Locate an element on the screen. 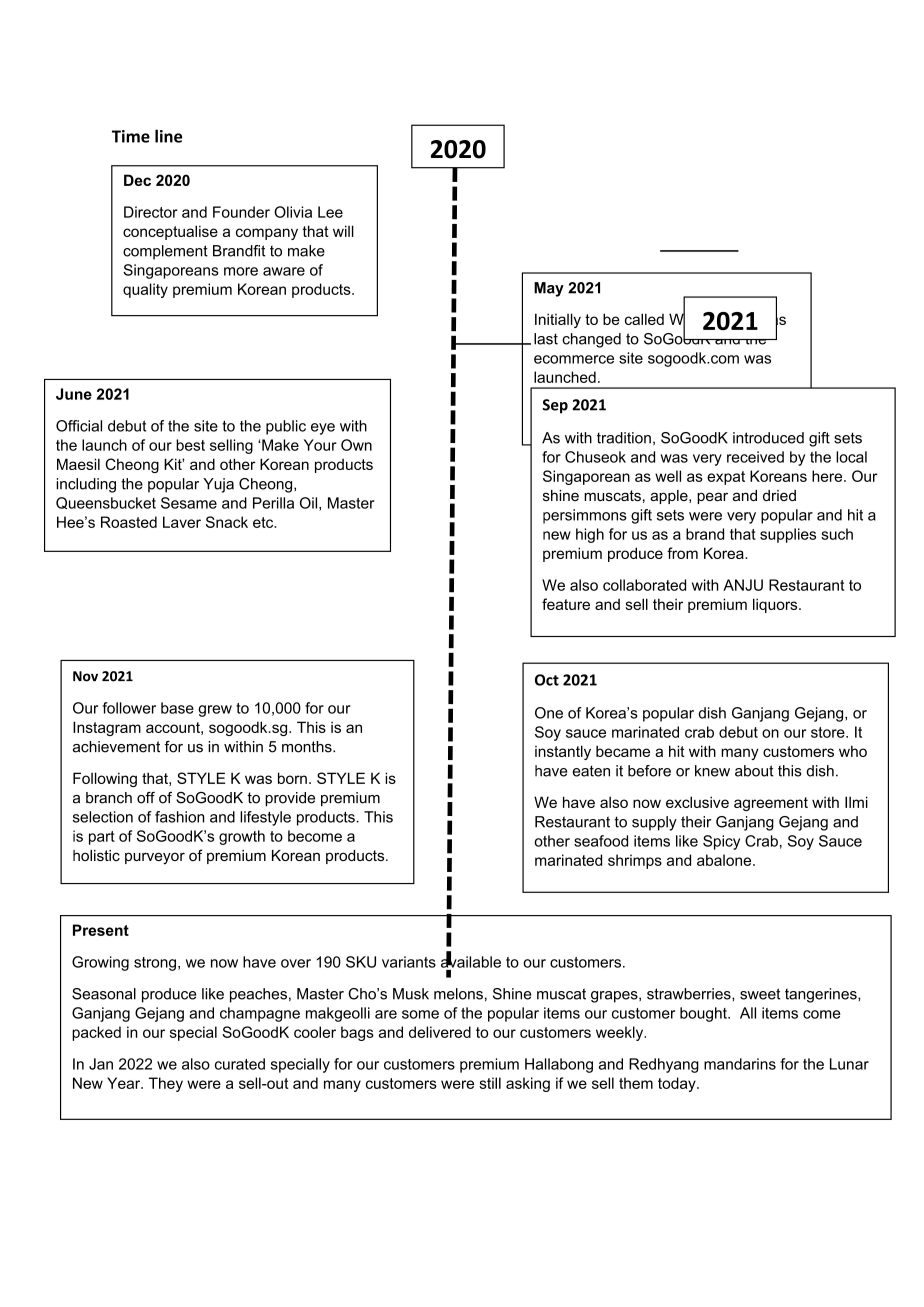  achievement is located at coordinates (116, 747).
